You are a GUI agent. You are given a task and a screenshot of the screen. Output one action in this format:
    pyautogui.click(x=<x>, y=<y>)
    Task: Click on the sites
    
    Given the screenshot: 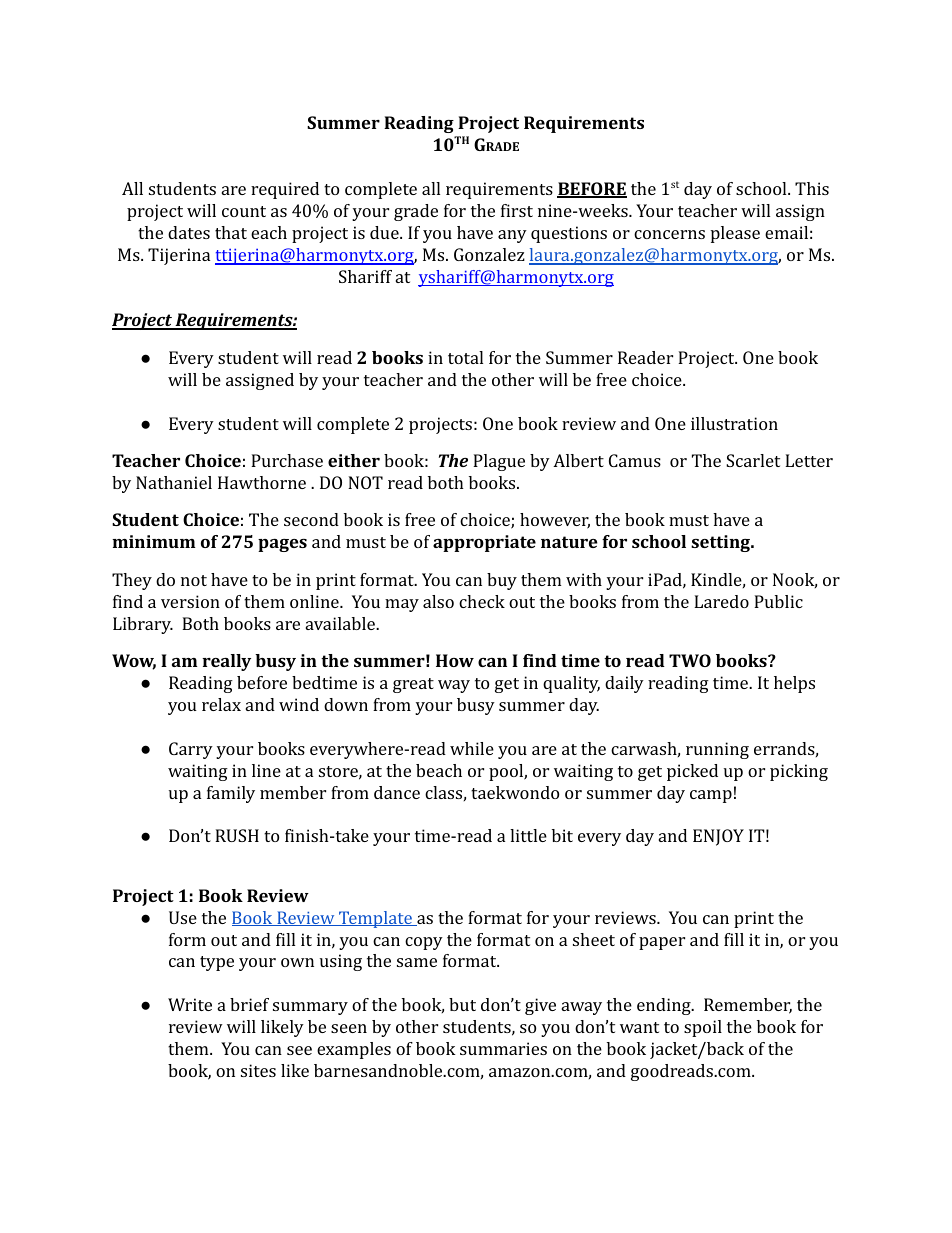 What is the action you would take?
    pyautogui.click(x=258, y=1070)
